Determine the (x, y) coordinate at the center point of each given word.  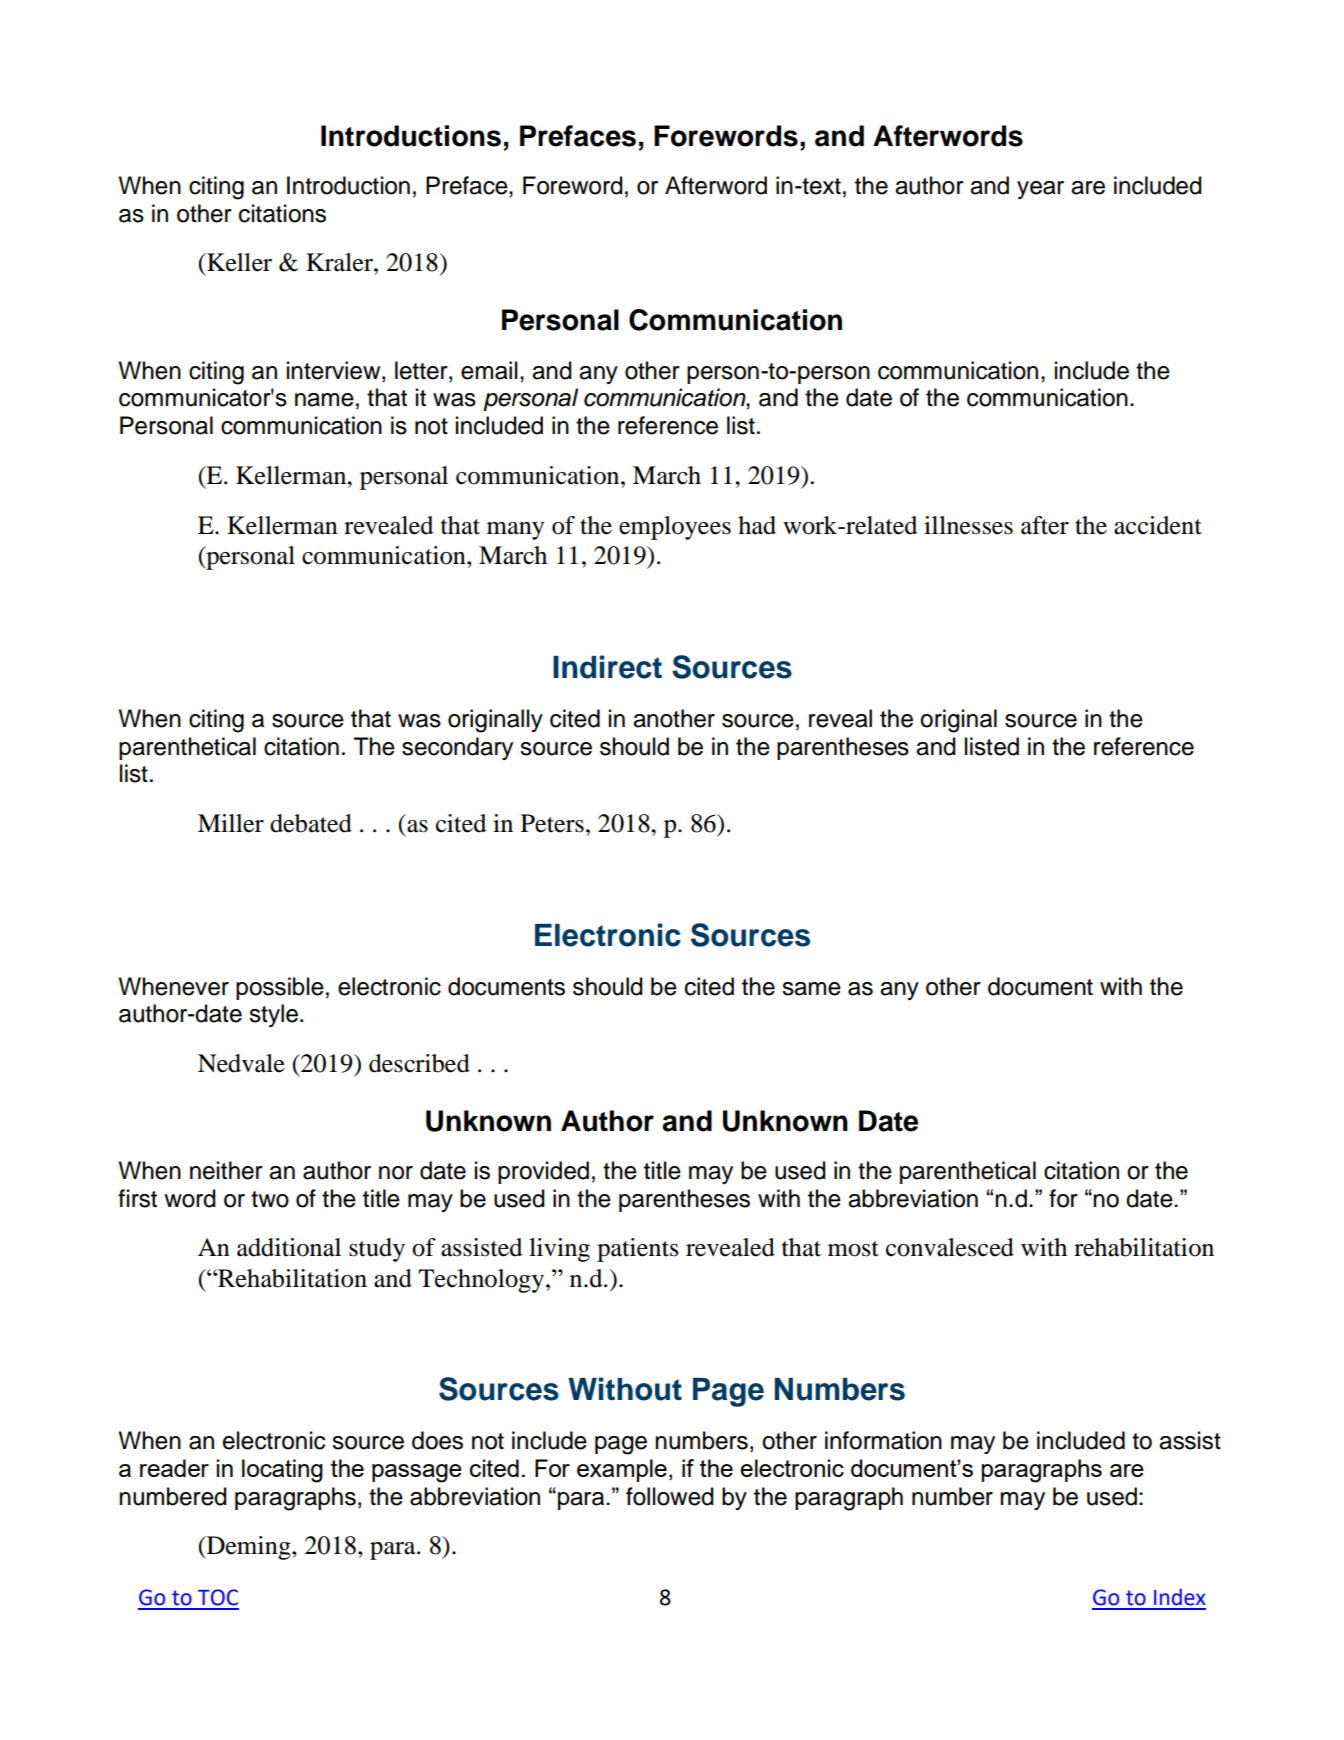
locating (282, 1471)
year (1040, 190)
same (811, 989)
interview (335, 370)
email (489, 370)
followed (670, 1496)
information (883, 1440)
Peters (552, 823)
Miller (231, 823)
